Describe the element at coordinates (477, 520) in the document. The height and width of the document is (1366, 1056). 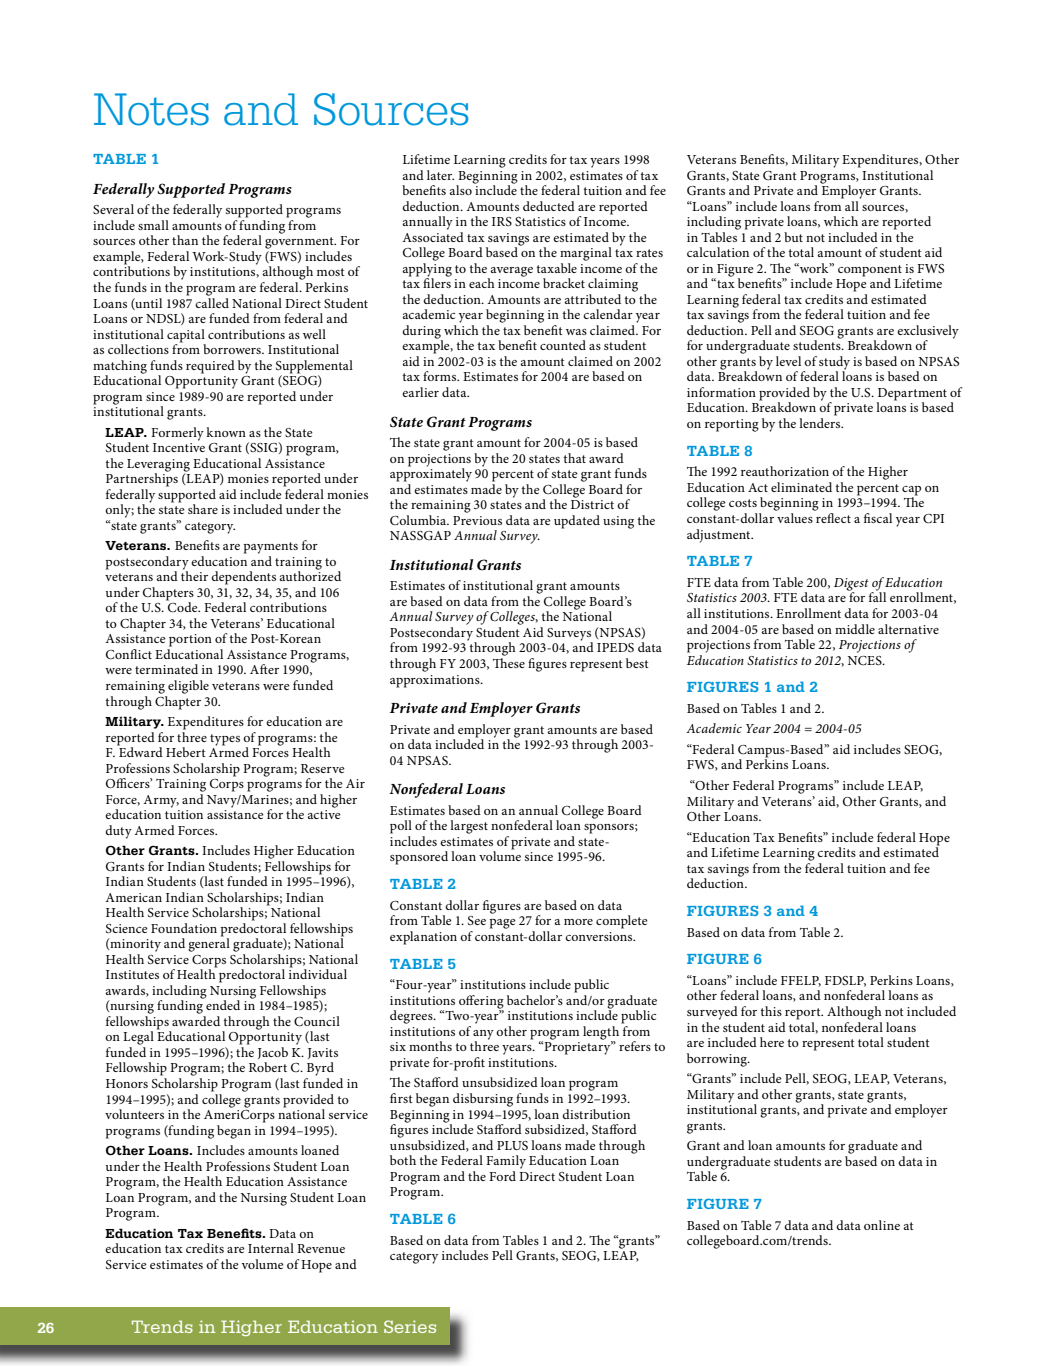
I see `Previous` at that location.
